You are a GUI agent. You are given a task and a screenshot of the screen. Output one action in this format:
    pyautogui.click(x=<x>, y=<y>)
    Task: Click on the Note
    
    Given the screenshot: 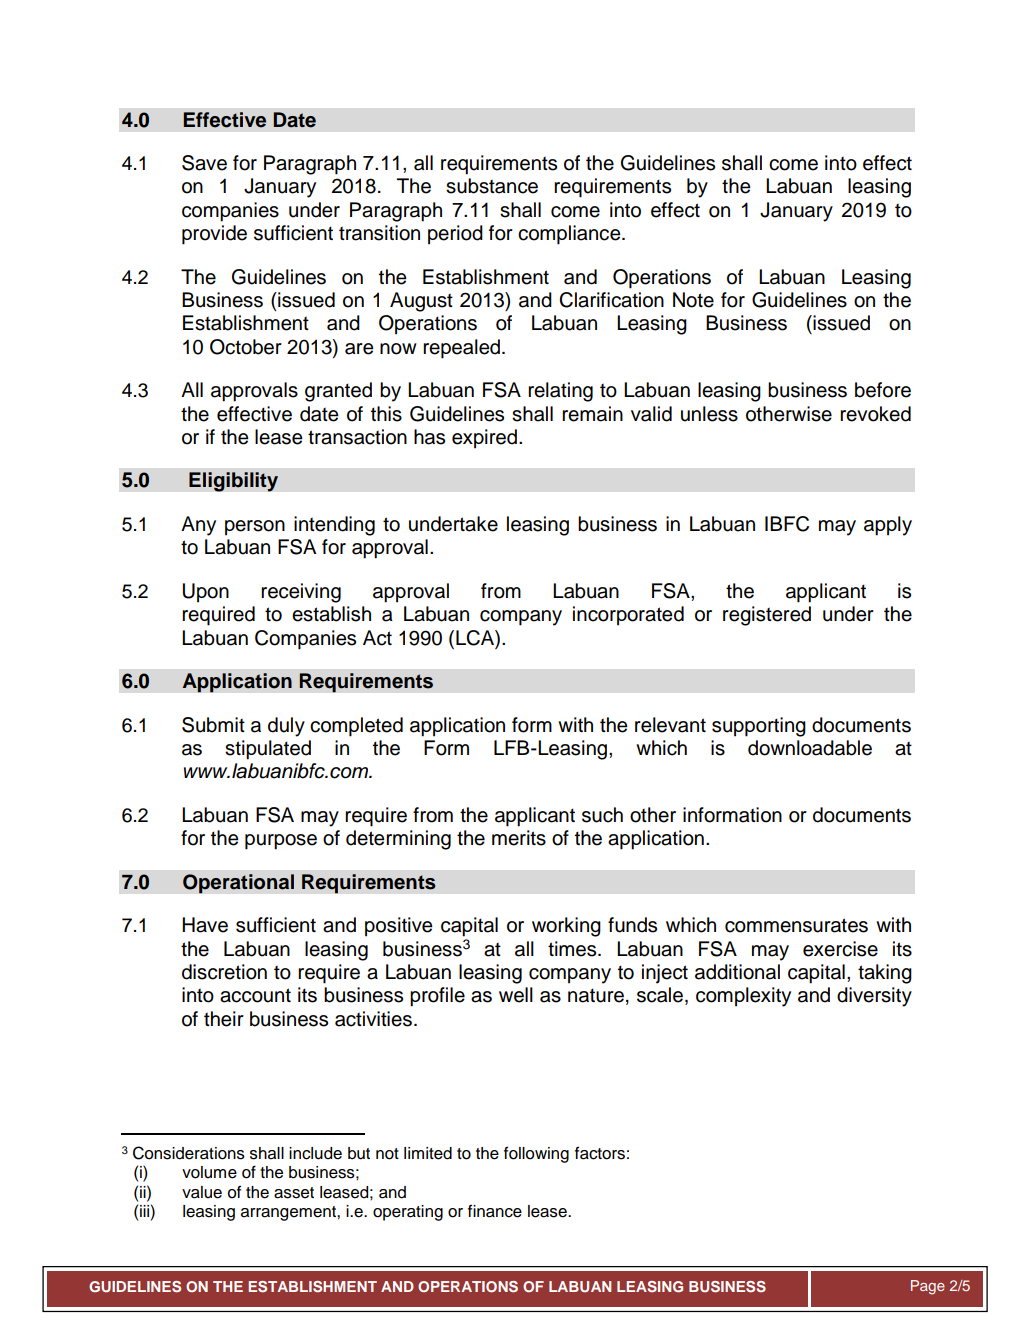 What is the action you would take?
    pyautogui.click(x=693, y=300)
